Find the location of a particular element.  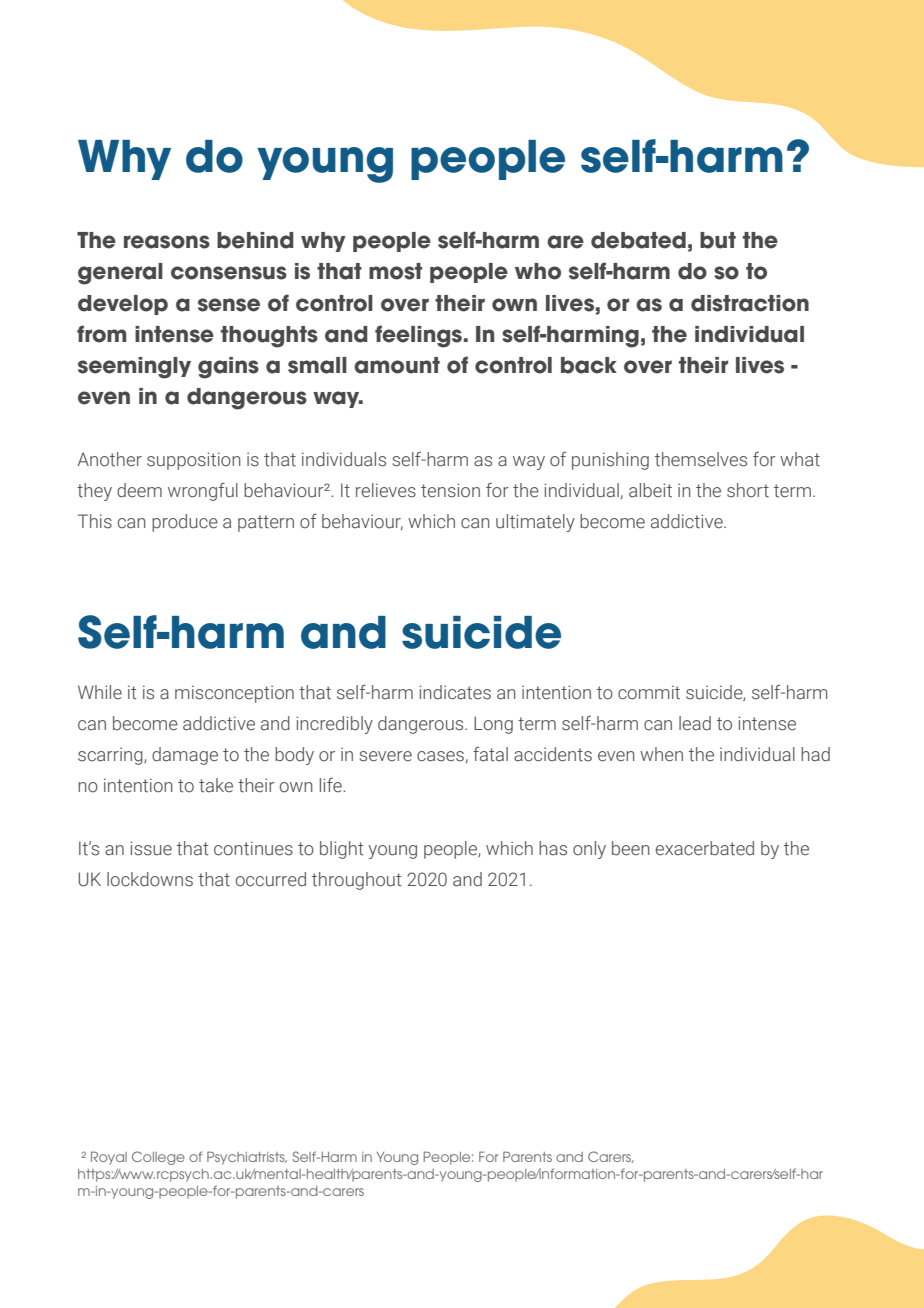

misconception is located at coordinates (234, 694).
